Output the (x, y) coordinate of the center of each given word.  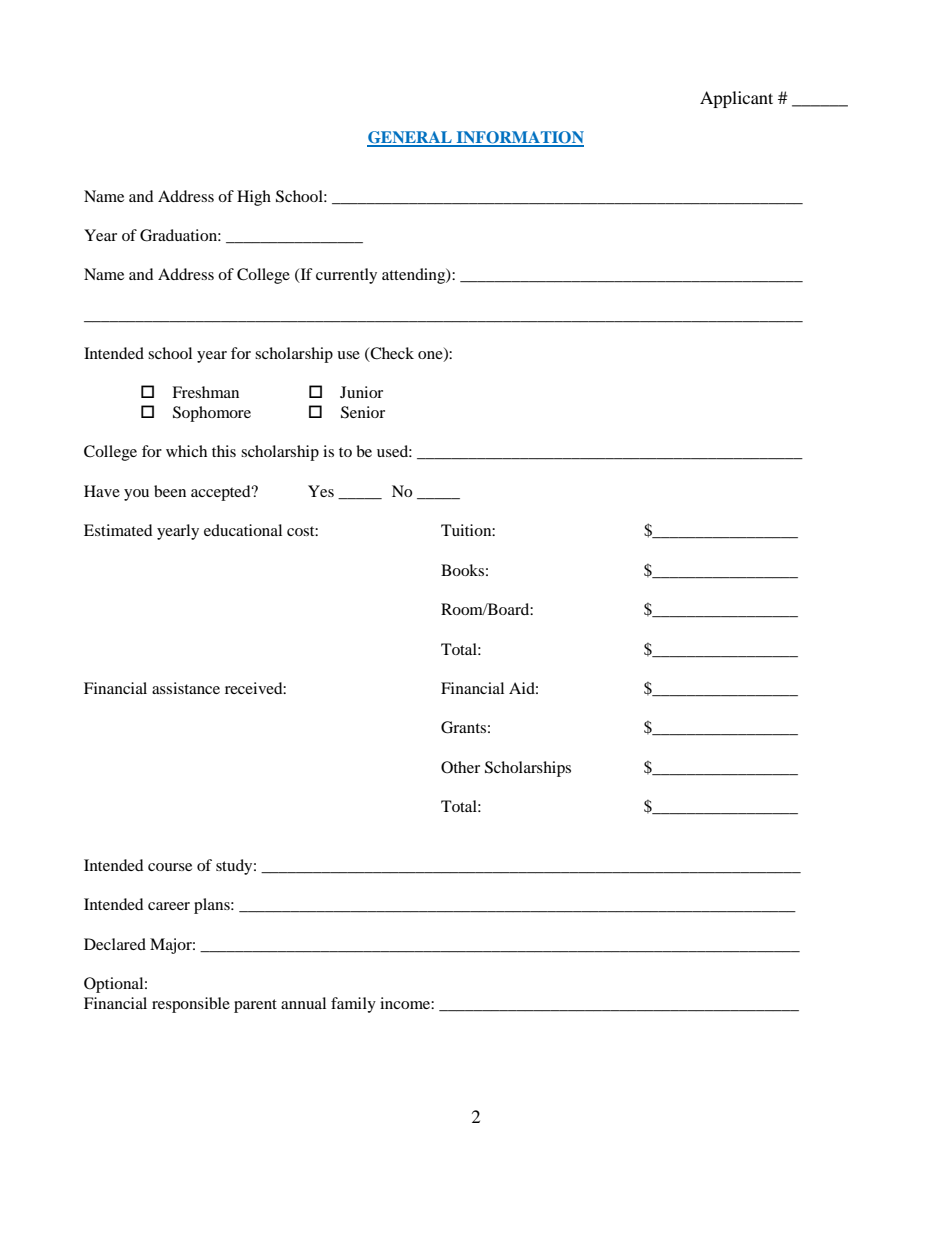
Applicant (736, 99)
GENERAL (410, 138)
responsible (191, 1005)
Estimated (118, 530)
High (254, 198)
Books (462, 570)
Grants (463, 727)
